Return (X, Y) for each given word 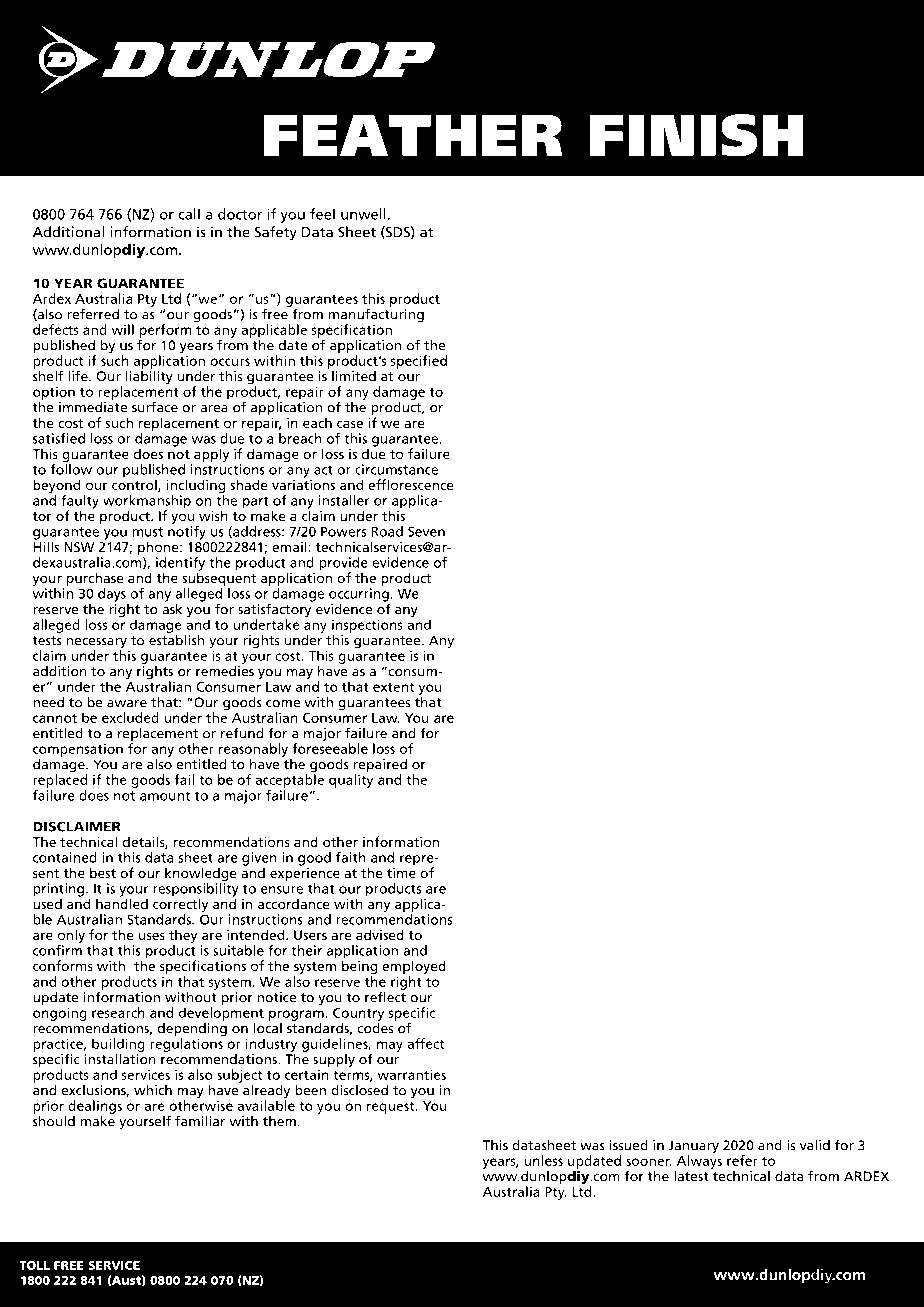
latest (692, 1175)
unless (543, 1160)
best (103, 872)
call (189, 214)
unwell (363, 214)
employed (414, 968)
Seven (426, 531)
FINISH (696, 135)
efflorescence (411, 484)
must (148, 532)
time (401, 871)
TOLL (35, 1265)
